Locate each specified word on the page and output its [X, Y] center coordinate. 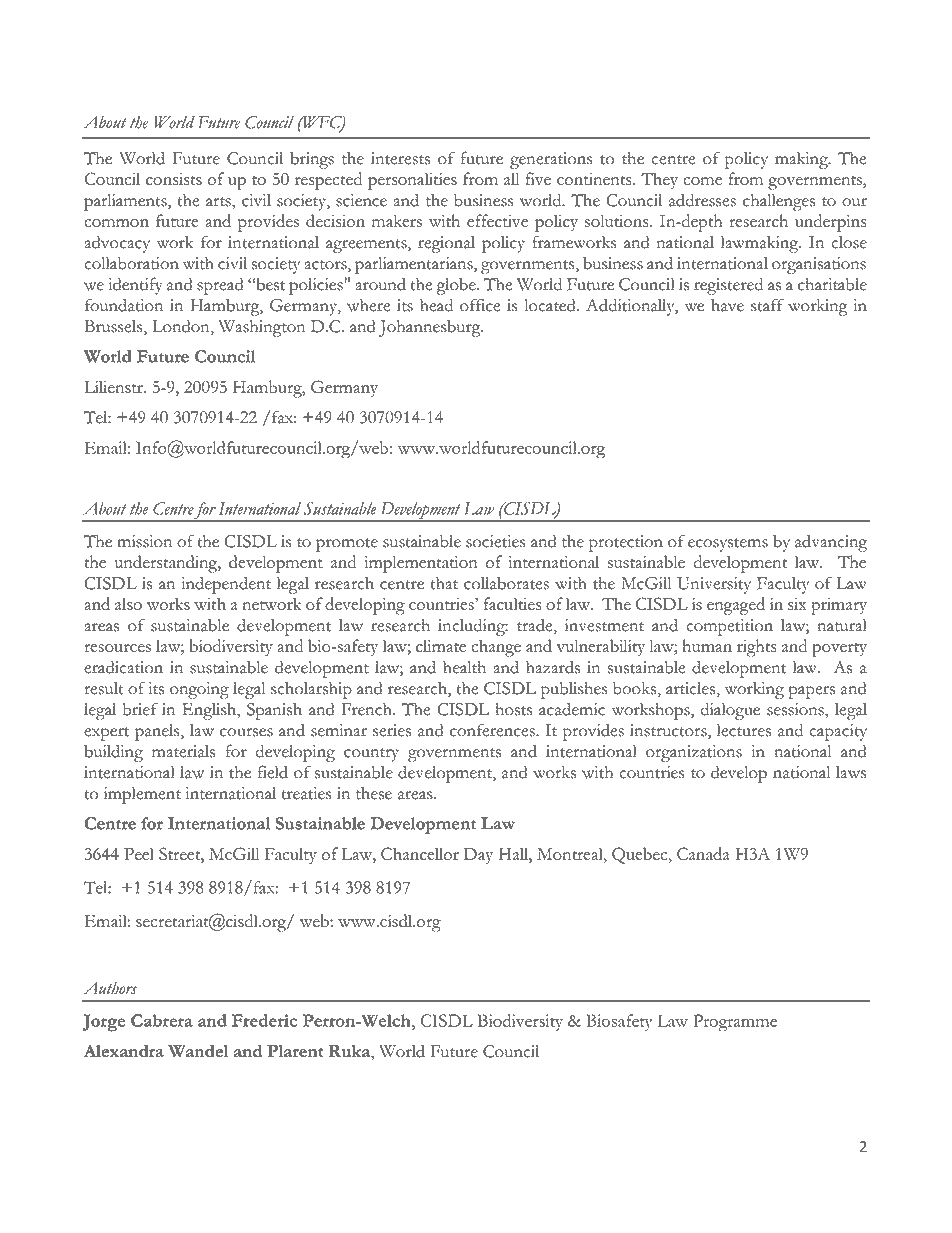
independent [226, 585]
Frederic [265, 1020]
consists [174, 179]
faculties [513, 603]
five [538, 178]
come [702, 181]
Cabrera [162, 1020]
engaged [736, 606]
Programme [735, 1023]
